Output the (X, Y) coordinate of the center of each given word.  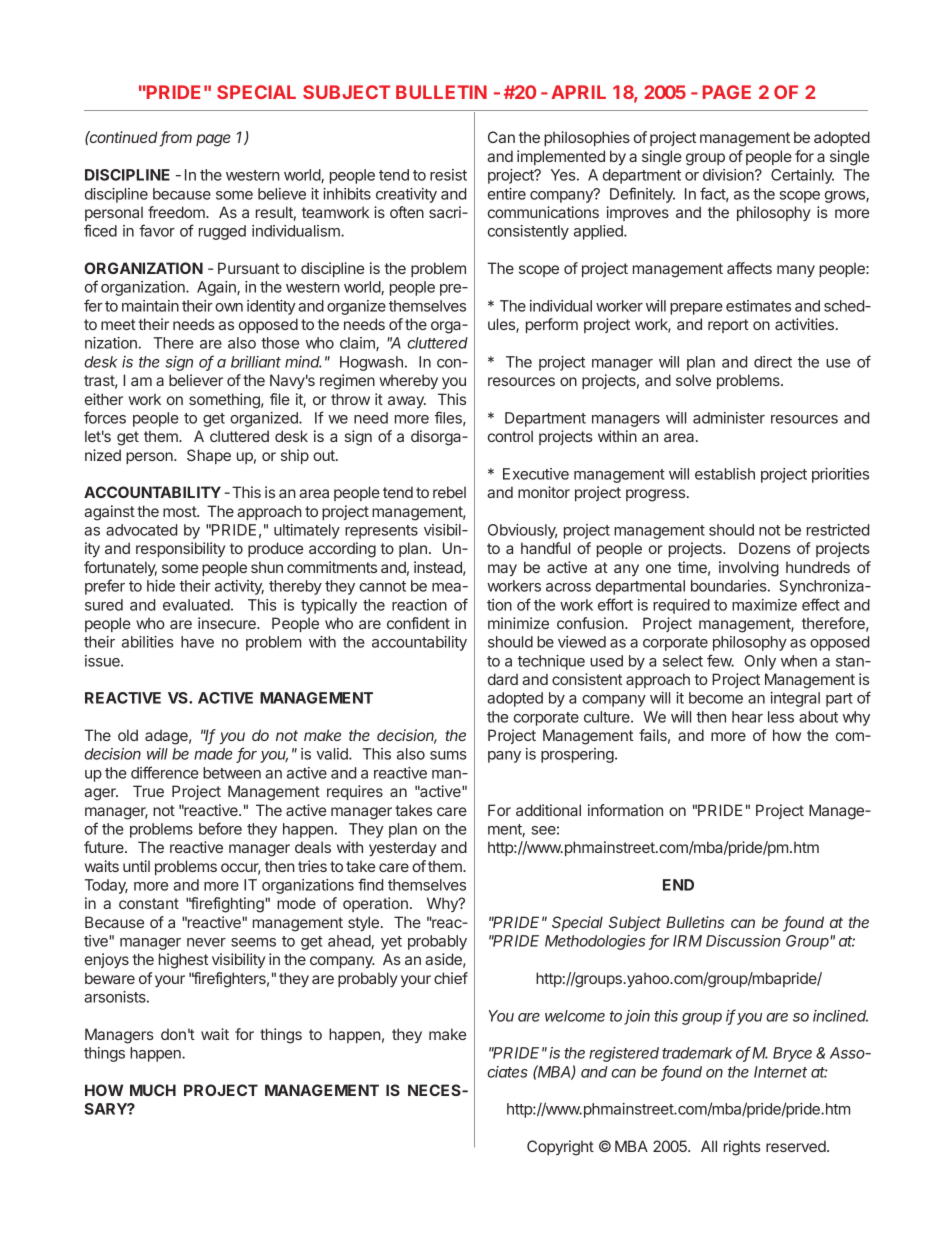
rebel (449, 492)
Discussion (743, 941)
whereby (408, 381)
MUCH (153, 1090)
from (176, 138)
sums (448, 755)
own (229, 307)
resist (448, 175)
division (729, 175)
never (206, 942)
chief (451, 978)
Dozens (765, 548)
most (180, 511)
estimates (758, 306)
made (213, 754)
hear (747, 717)
